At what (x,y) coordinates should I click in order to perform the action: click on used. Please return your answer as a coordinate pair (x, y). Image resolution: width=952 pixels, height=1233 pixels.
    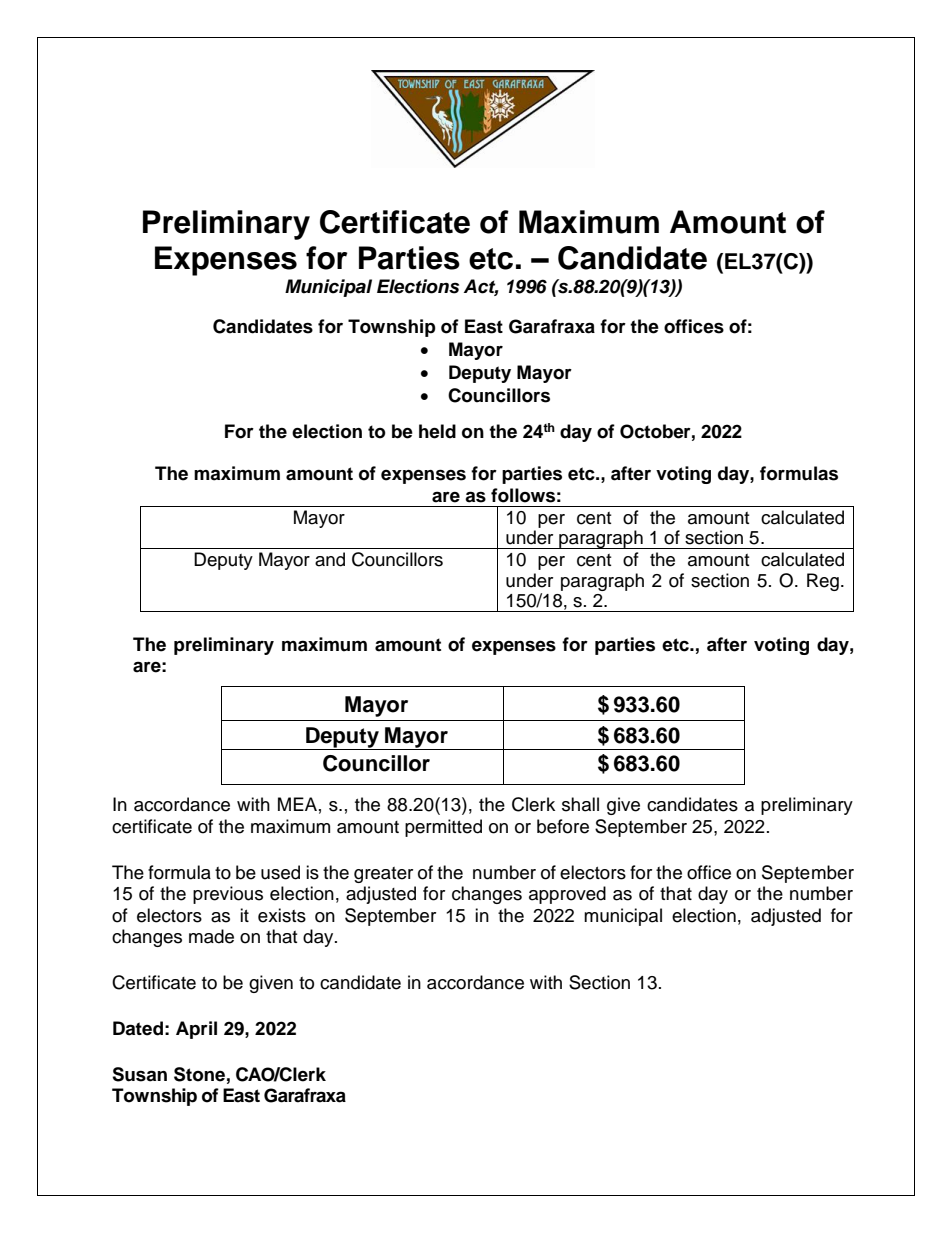
    Looking at the image, I should click on (280, 872).
